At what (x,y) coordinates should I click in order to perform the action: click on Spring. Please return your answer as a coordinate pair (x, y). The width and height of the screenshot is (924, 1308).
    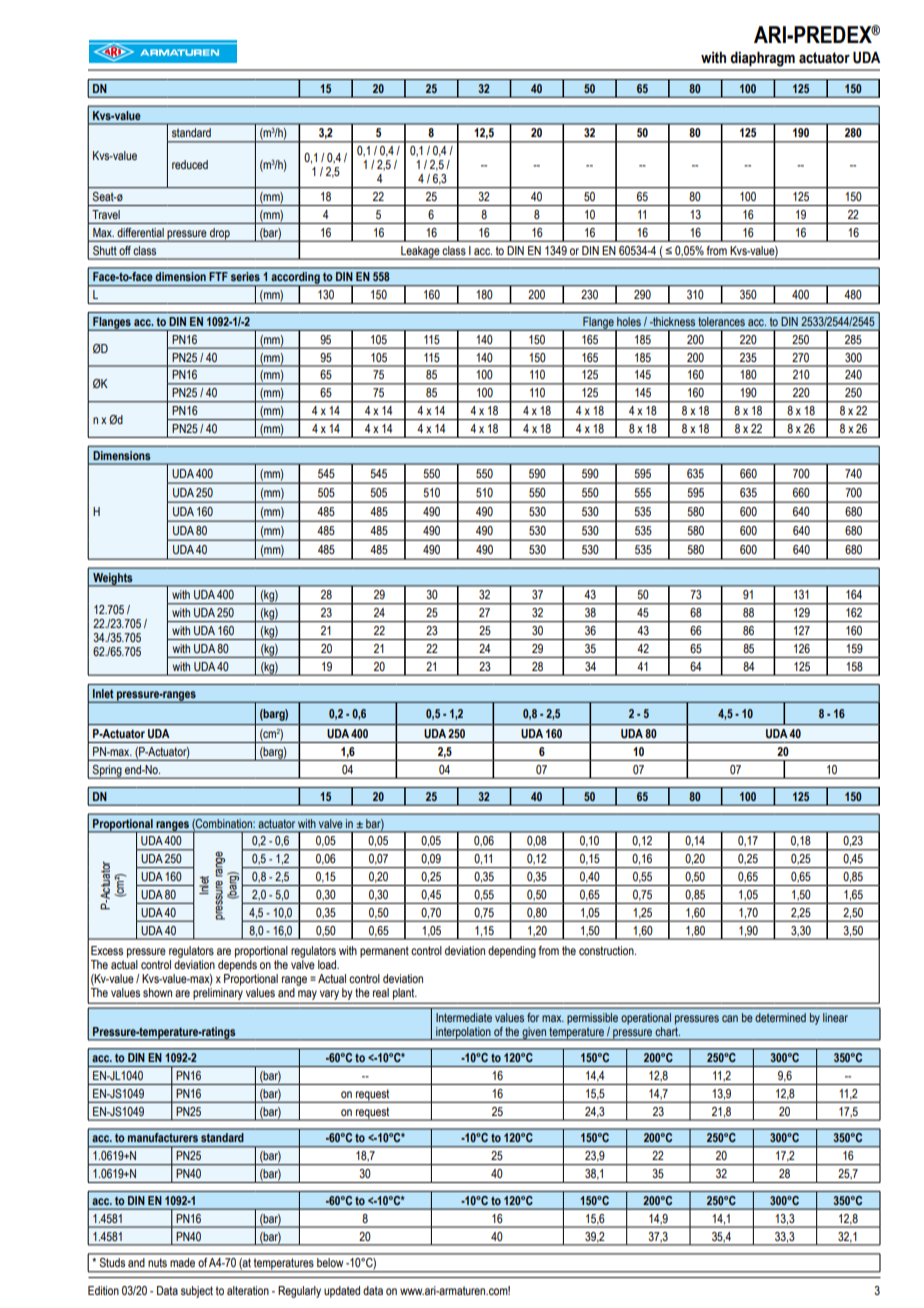
    Looking at the image, I should click on (107, 772).
